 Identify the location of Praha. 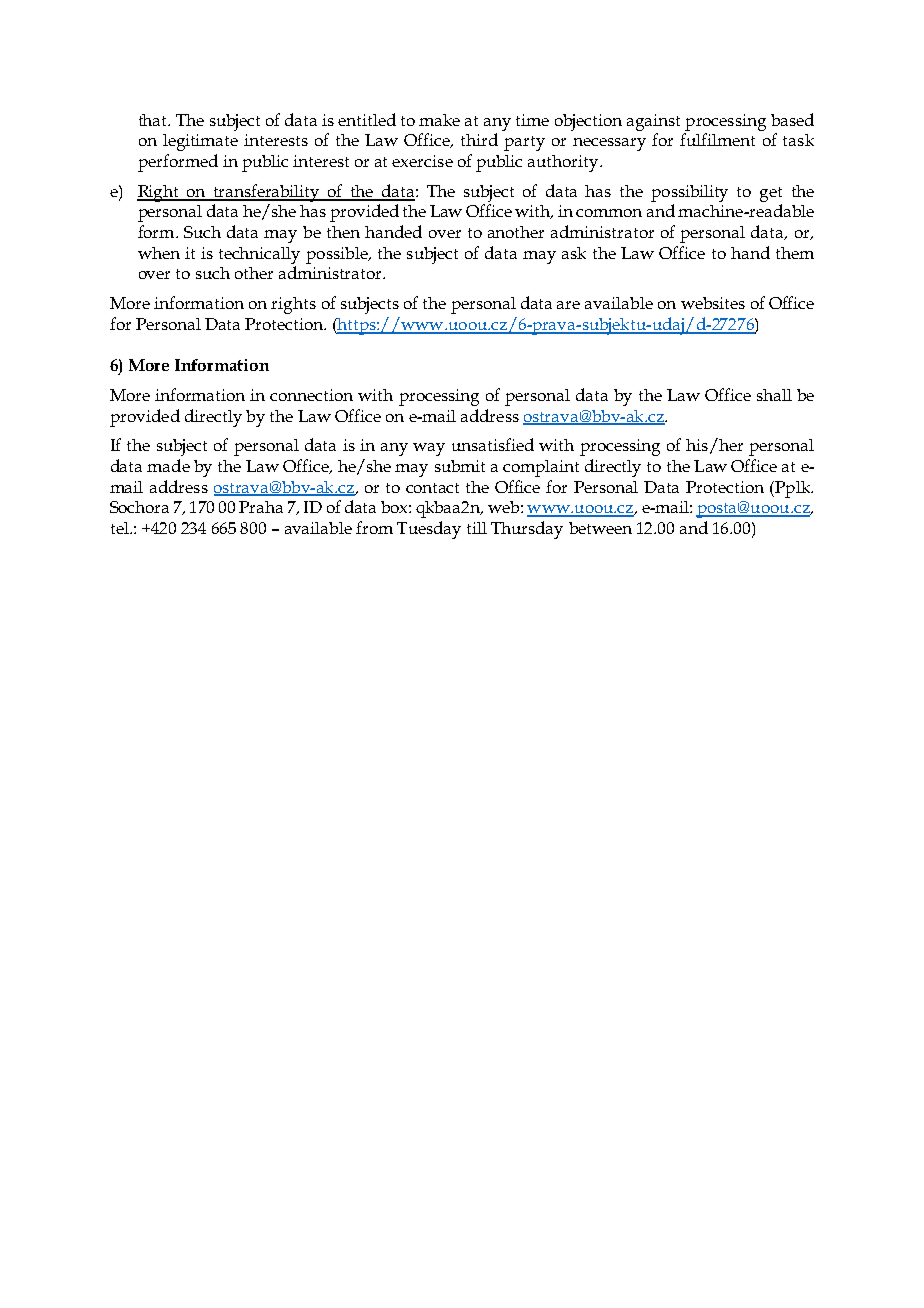
(261, 507).
